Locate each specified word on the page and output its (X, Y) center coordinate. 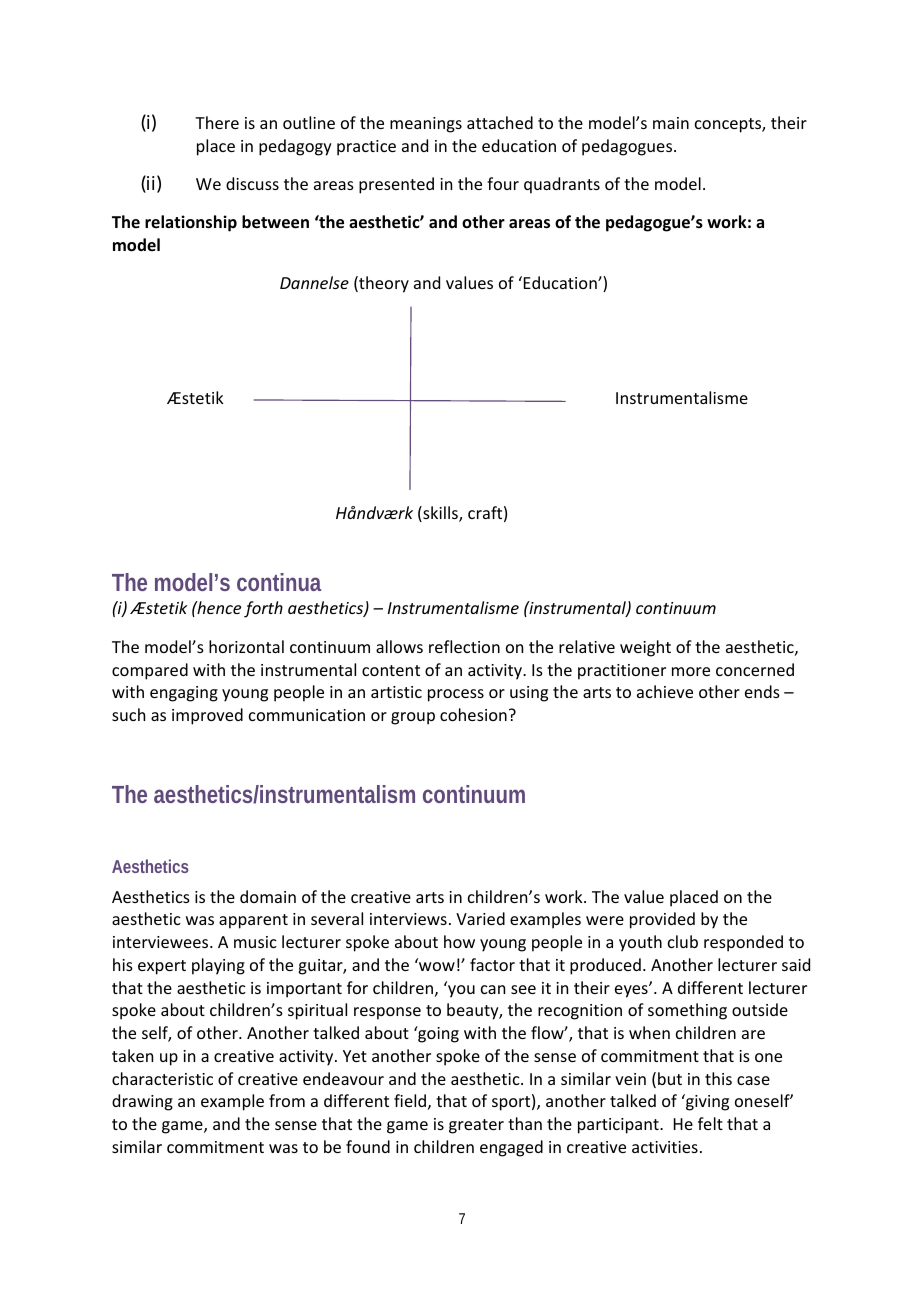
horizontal (246, 646)
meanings (426, 125)
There (217, 122)
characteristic (162, 1078)
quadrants (562, 185)
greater (476, 1126)
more (691, 671)
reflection (464, 646)
